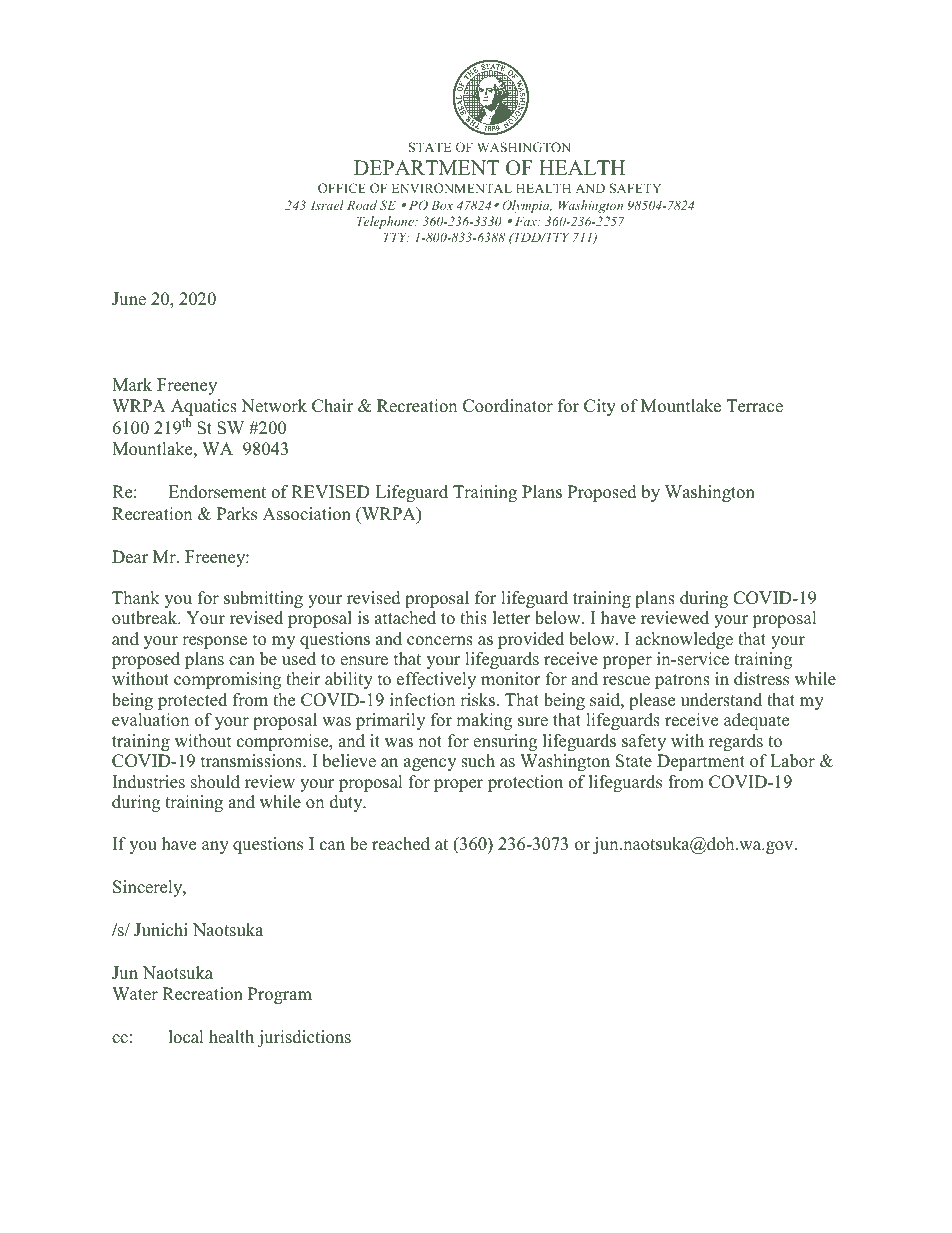 The height and width of the screenshot is (1233, 952). I want to click on Box, so click(442, 205).
